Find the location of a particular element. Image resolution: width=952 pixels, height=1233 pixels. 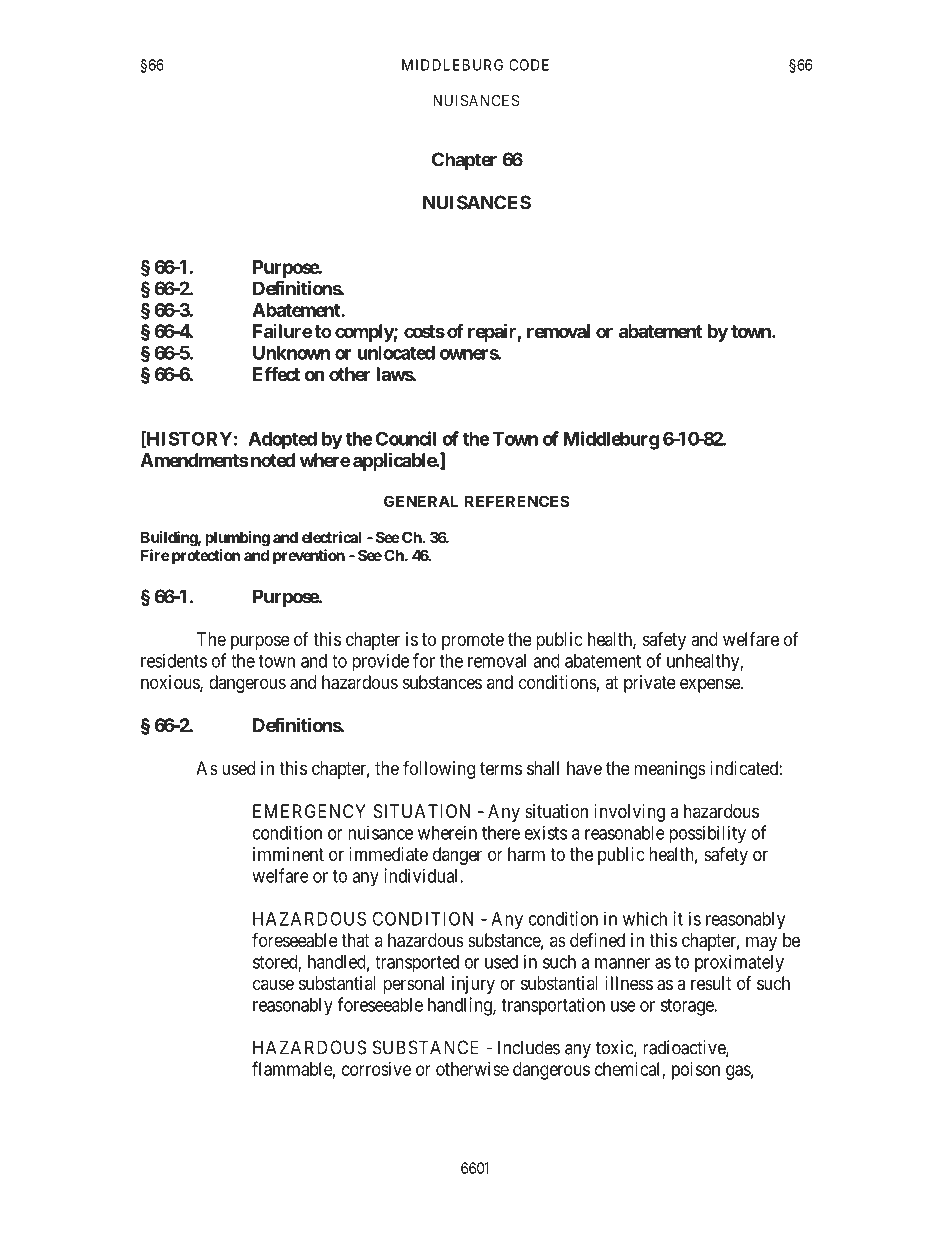

residents is located at coordinates (174, 660).
